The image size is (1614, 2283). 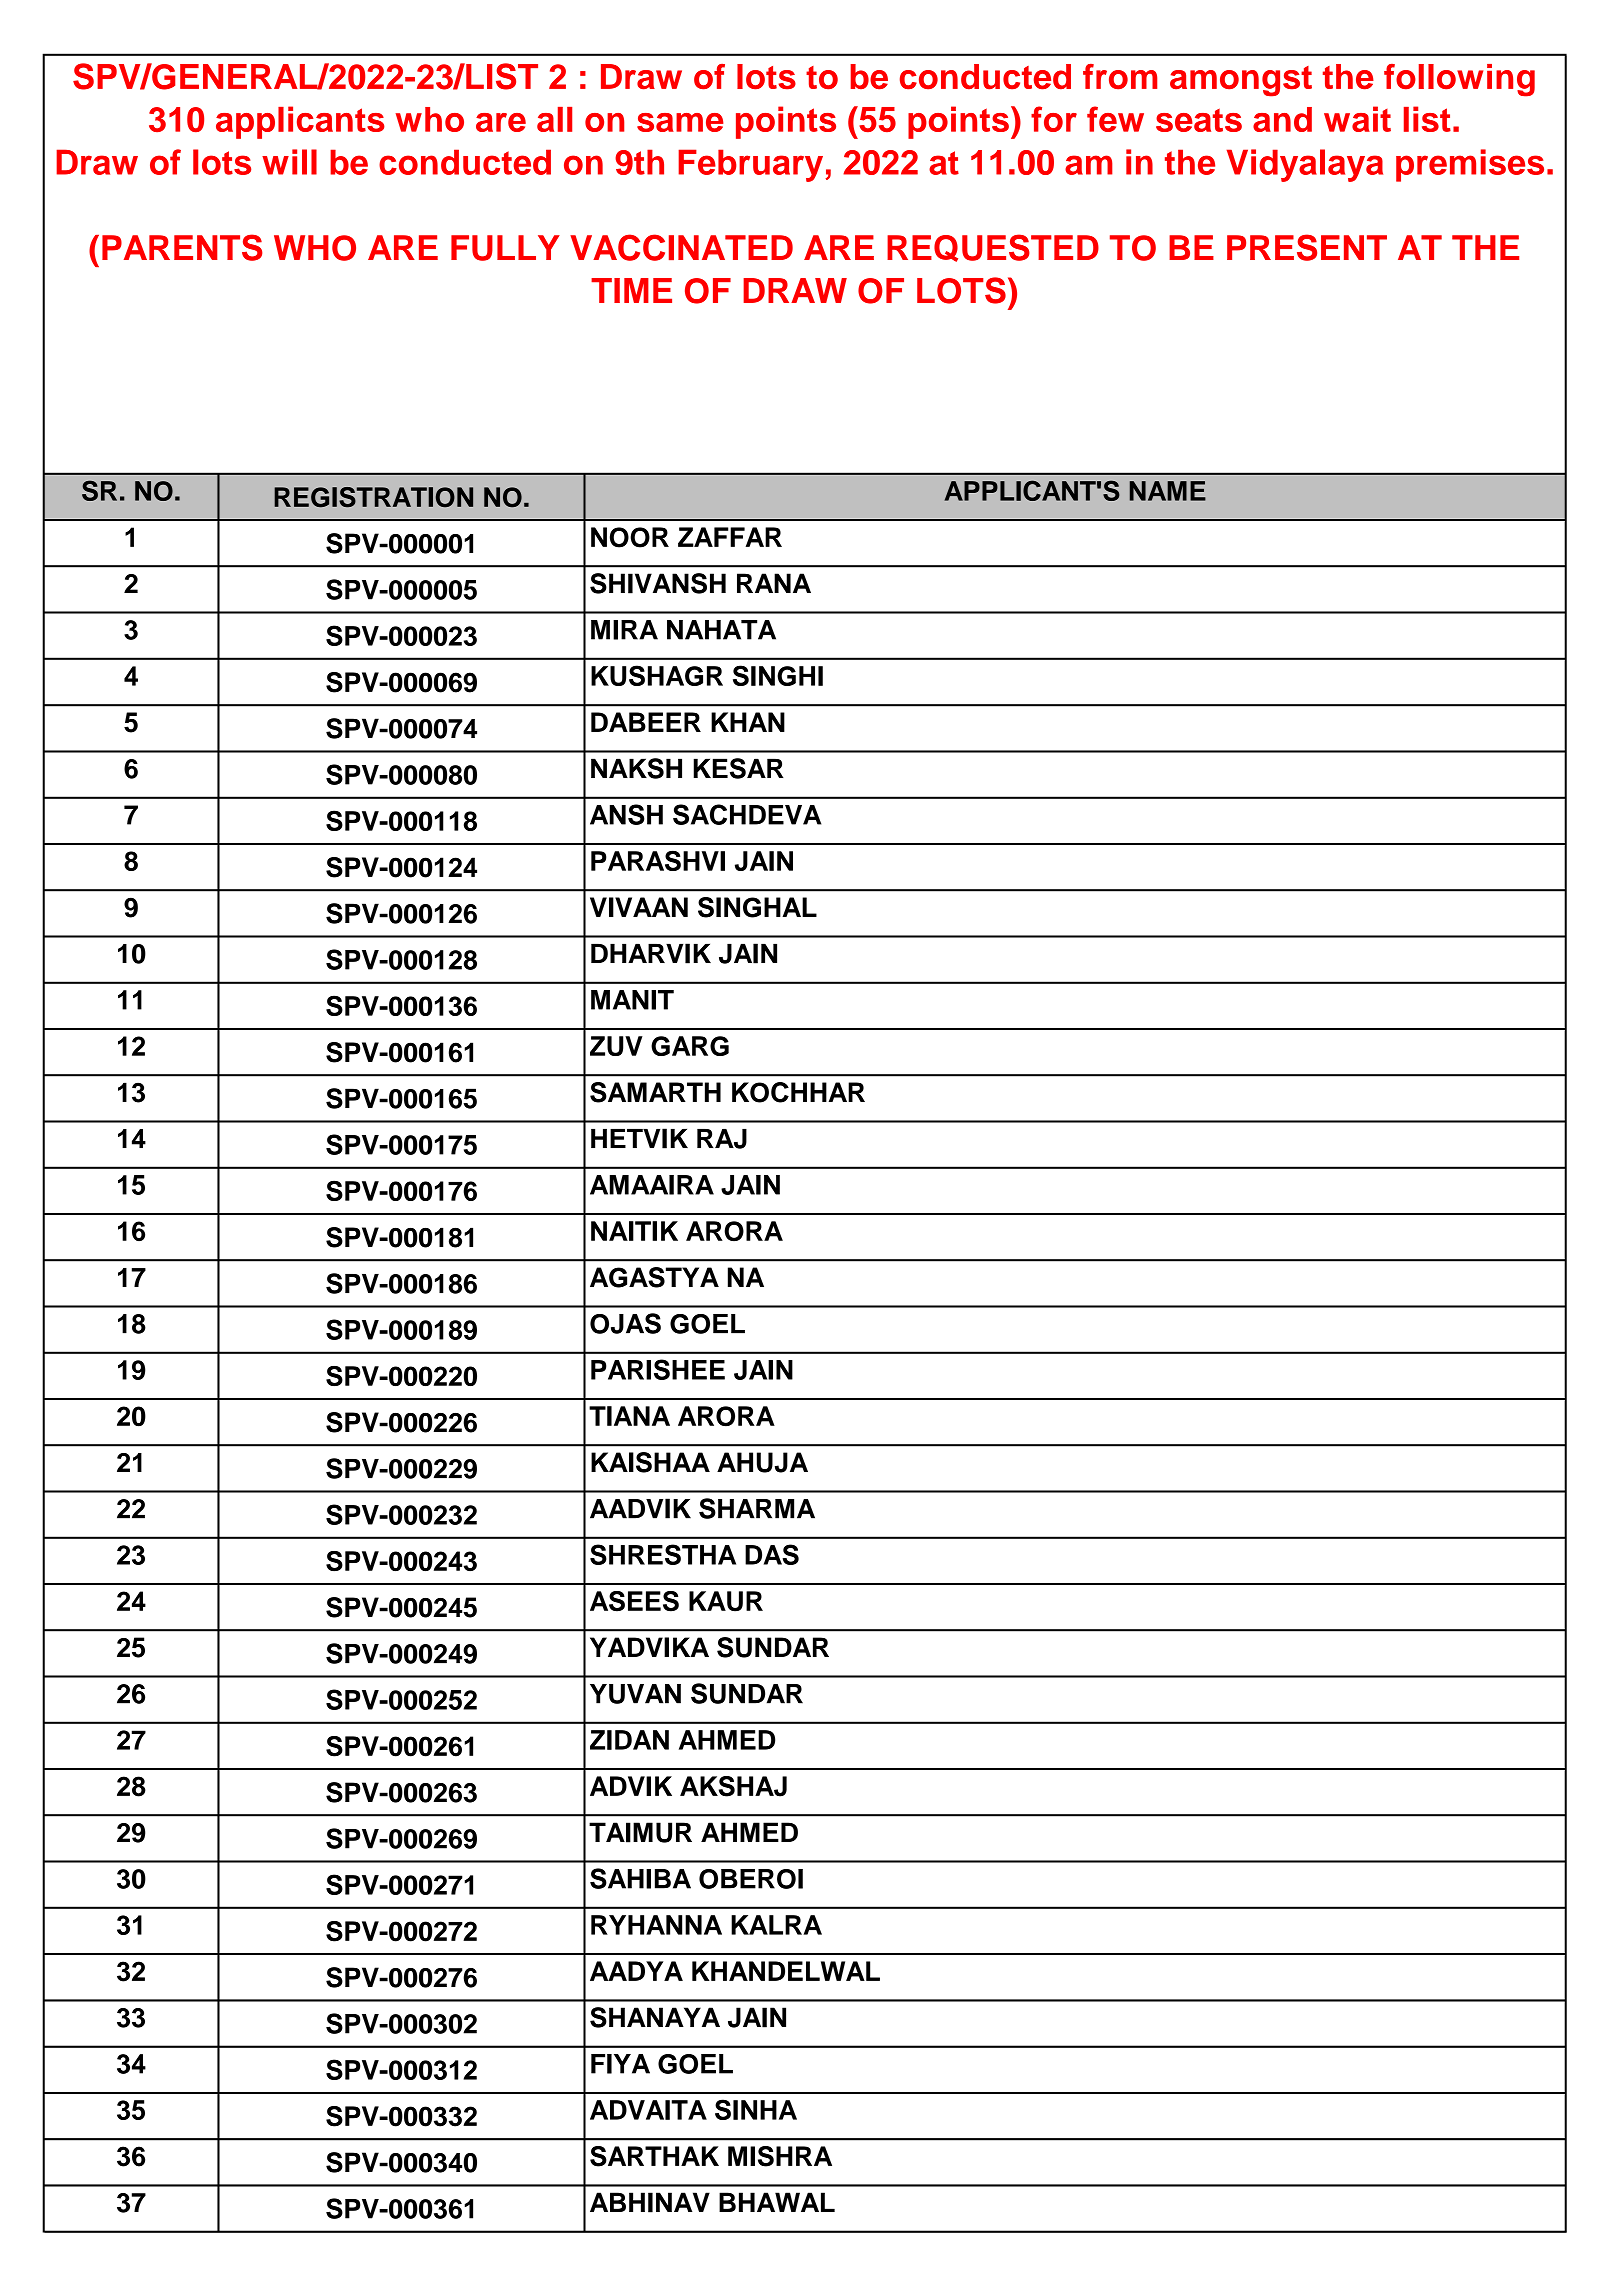 What do you see at coordinates (756, 2109) in the document?
I see `SINHA` at bounding box center [756, 2109].
